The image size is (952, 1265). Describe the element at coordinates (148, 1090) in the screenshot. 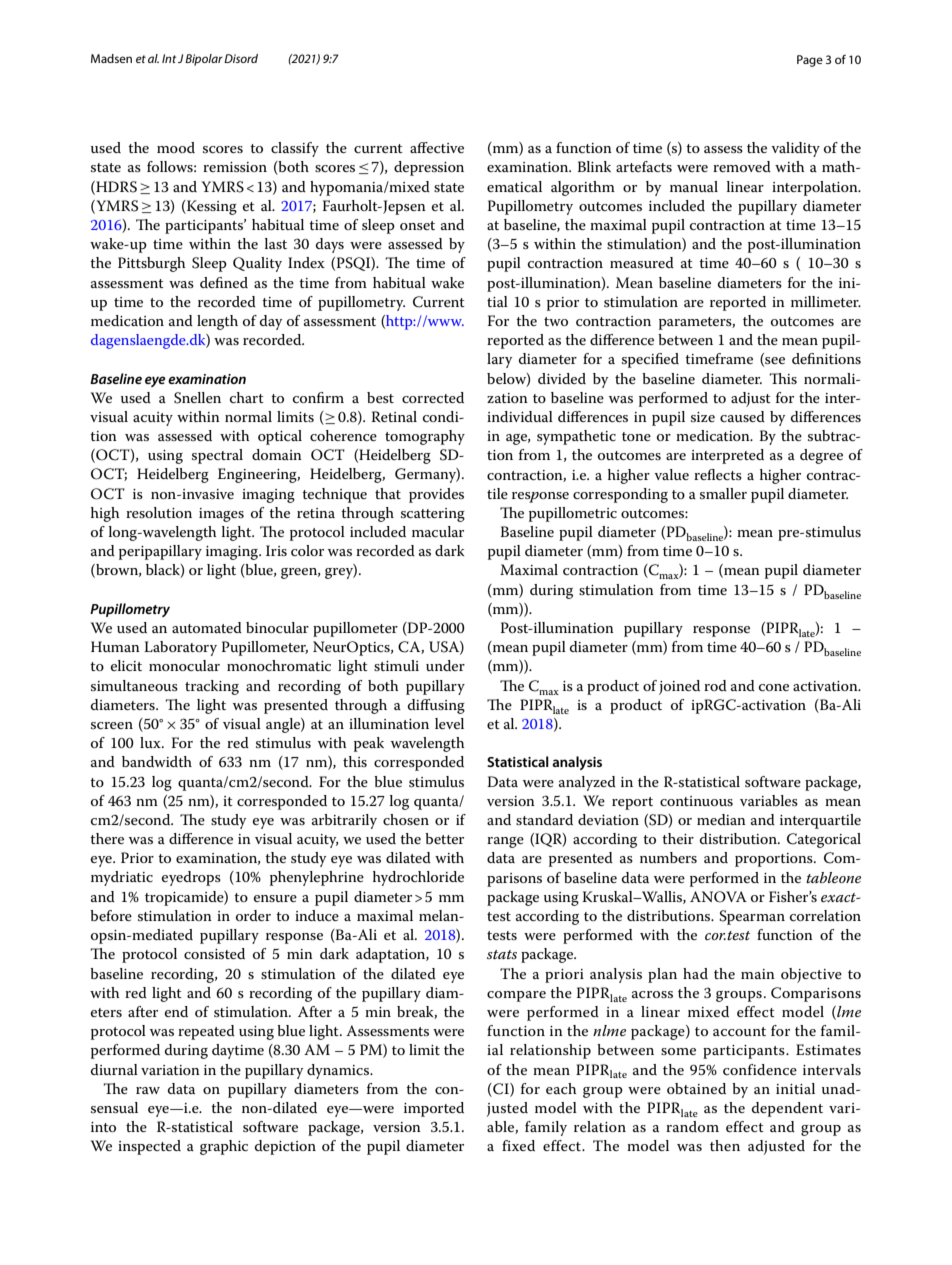

I see `raw` at that location.
